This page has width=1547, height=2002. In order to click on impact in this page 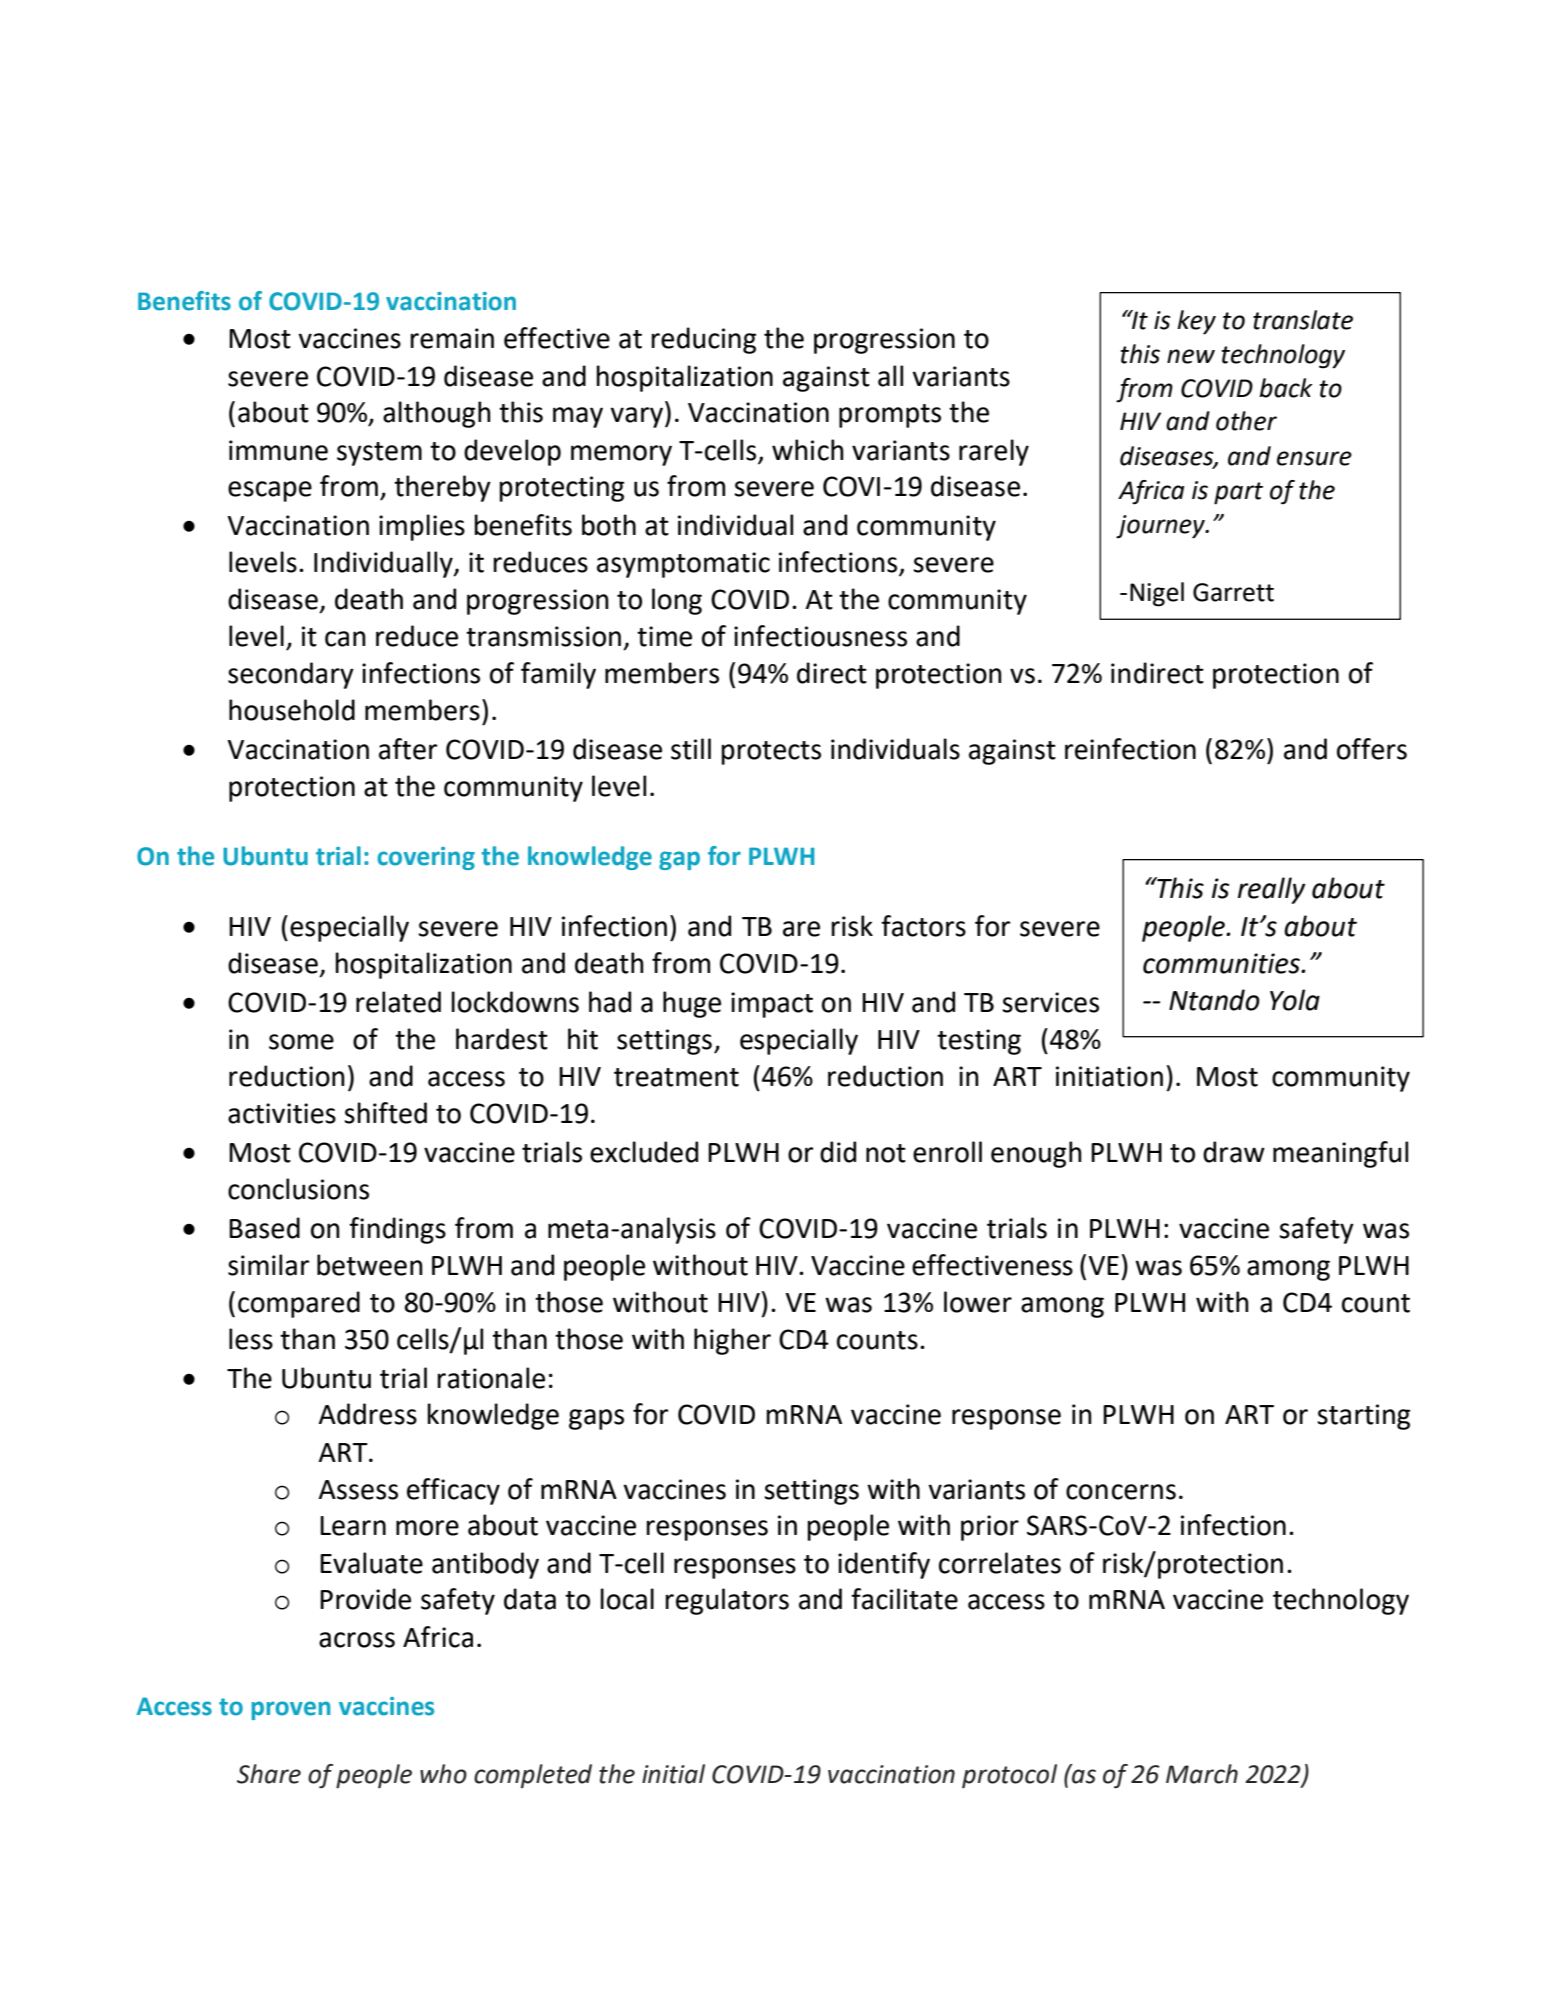, I will do `click(772, 1005)`.
